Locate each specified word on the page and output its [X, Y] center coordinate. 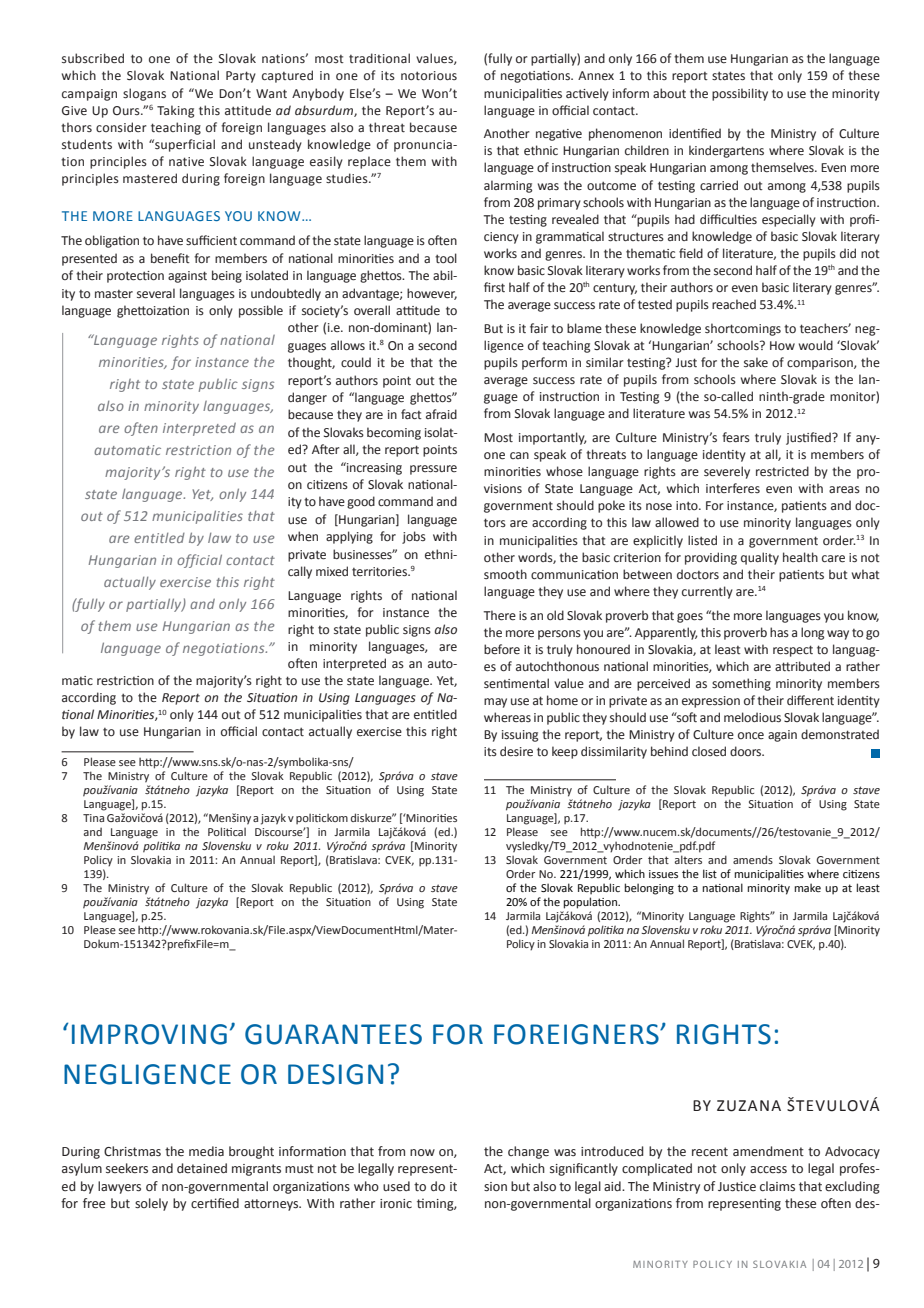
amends [753, 859]
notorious [429, 75]
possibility [740, 94]
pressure [433, 470]
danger [307, 398]
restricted [782, 471]
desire [516, 751]
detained [202, 1168]
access [768, 1170]
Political [227, 831]
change [528, 1152]
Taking [175, 111]
